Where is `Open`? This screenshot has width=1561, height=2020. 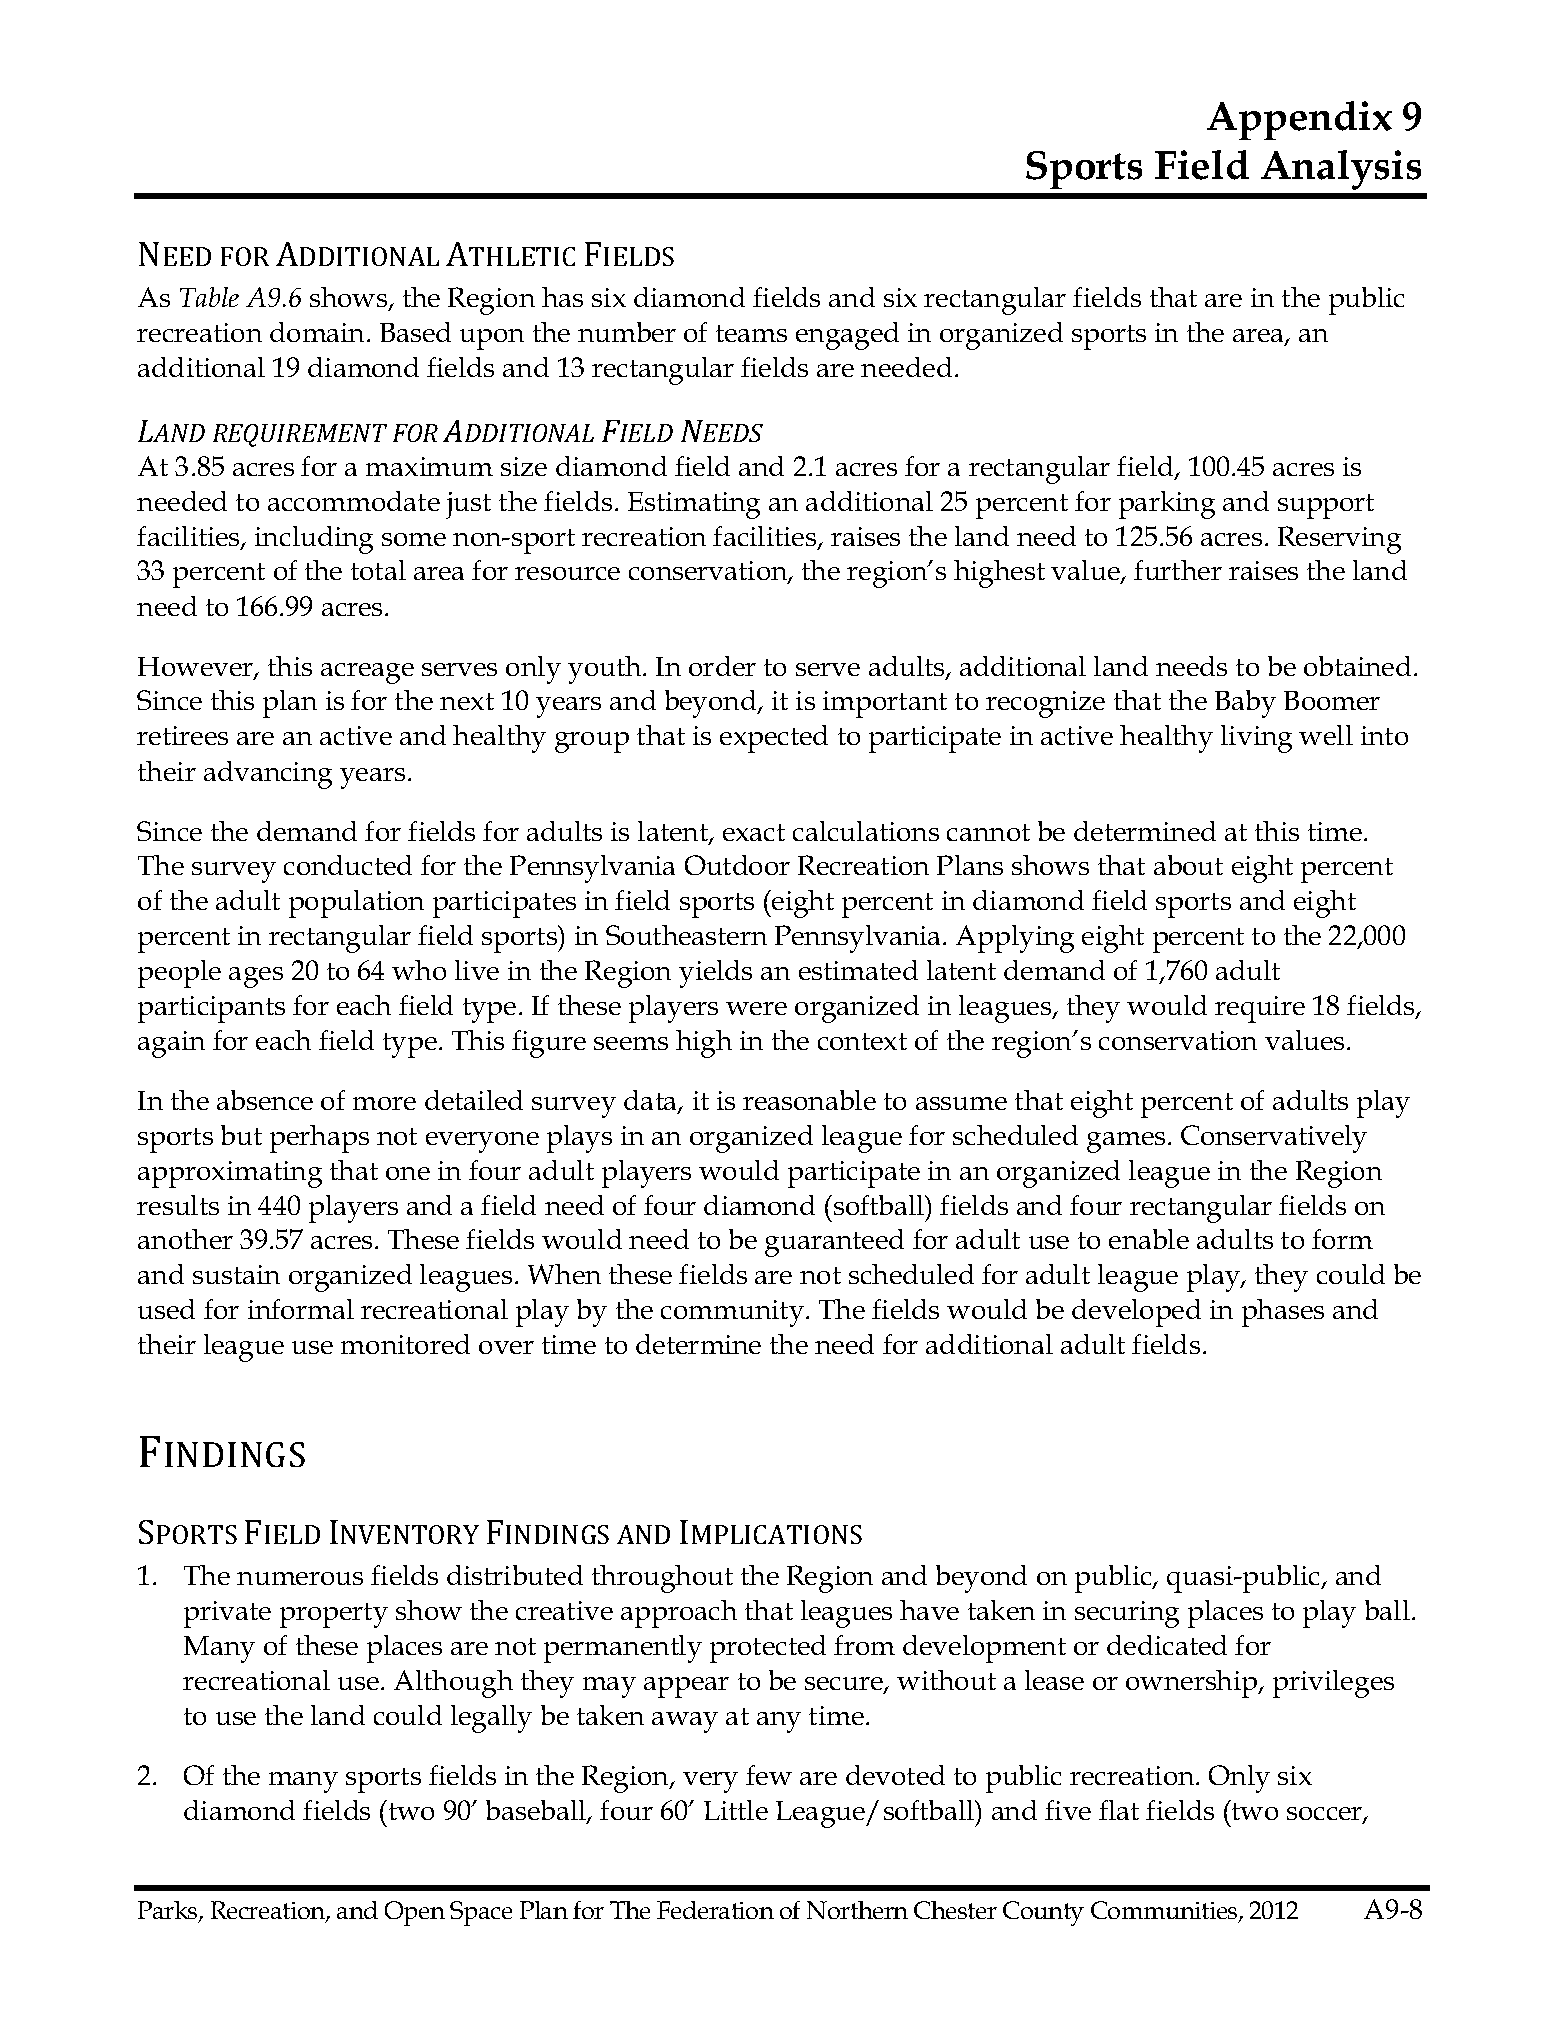 Open is located at coordinates (415, 1913).
